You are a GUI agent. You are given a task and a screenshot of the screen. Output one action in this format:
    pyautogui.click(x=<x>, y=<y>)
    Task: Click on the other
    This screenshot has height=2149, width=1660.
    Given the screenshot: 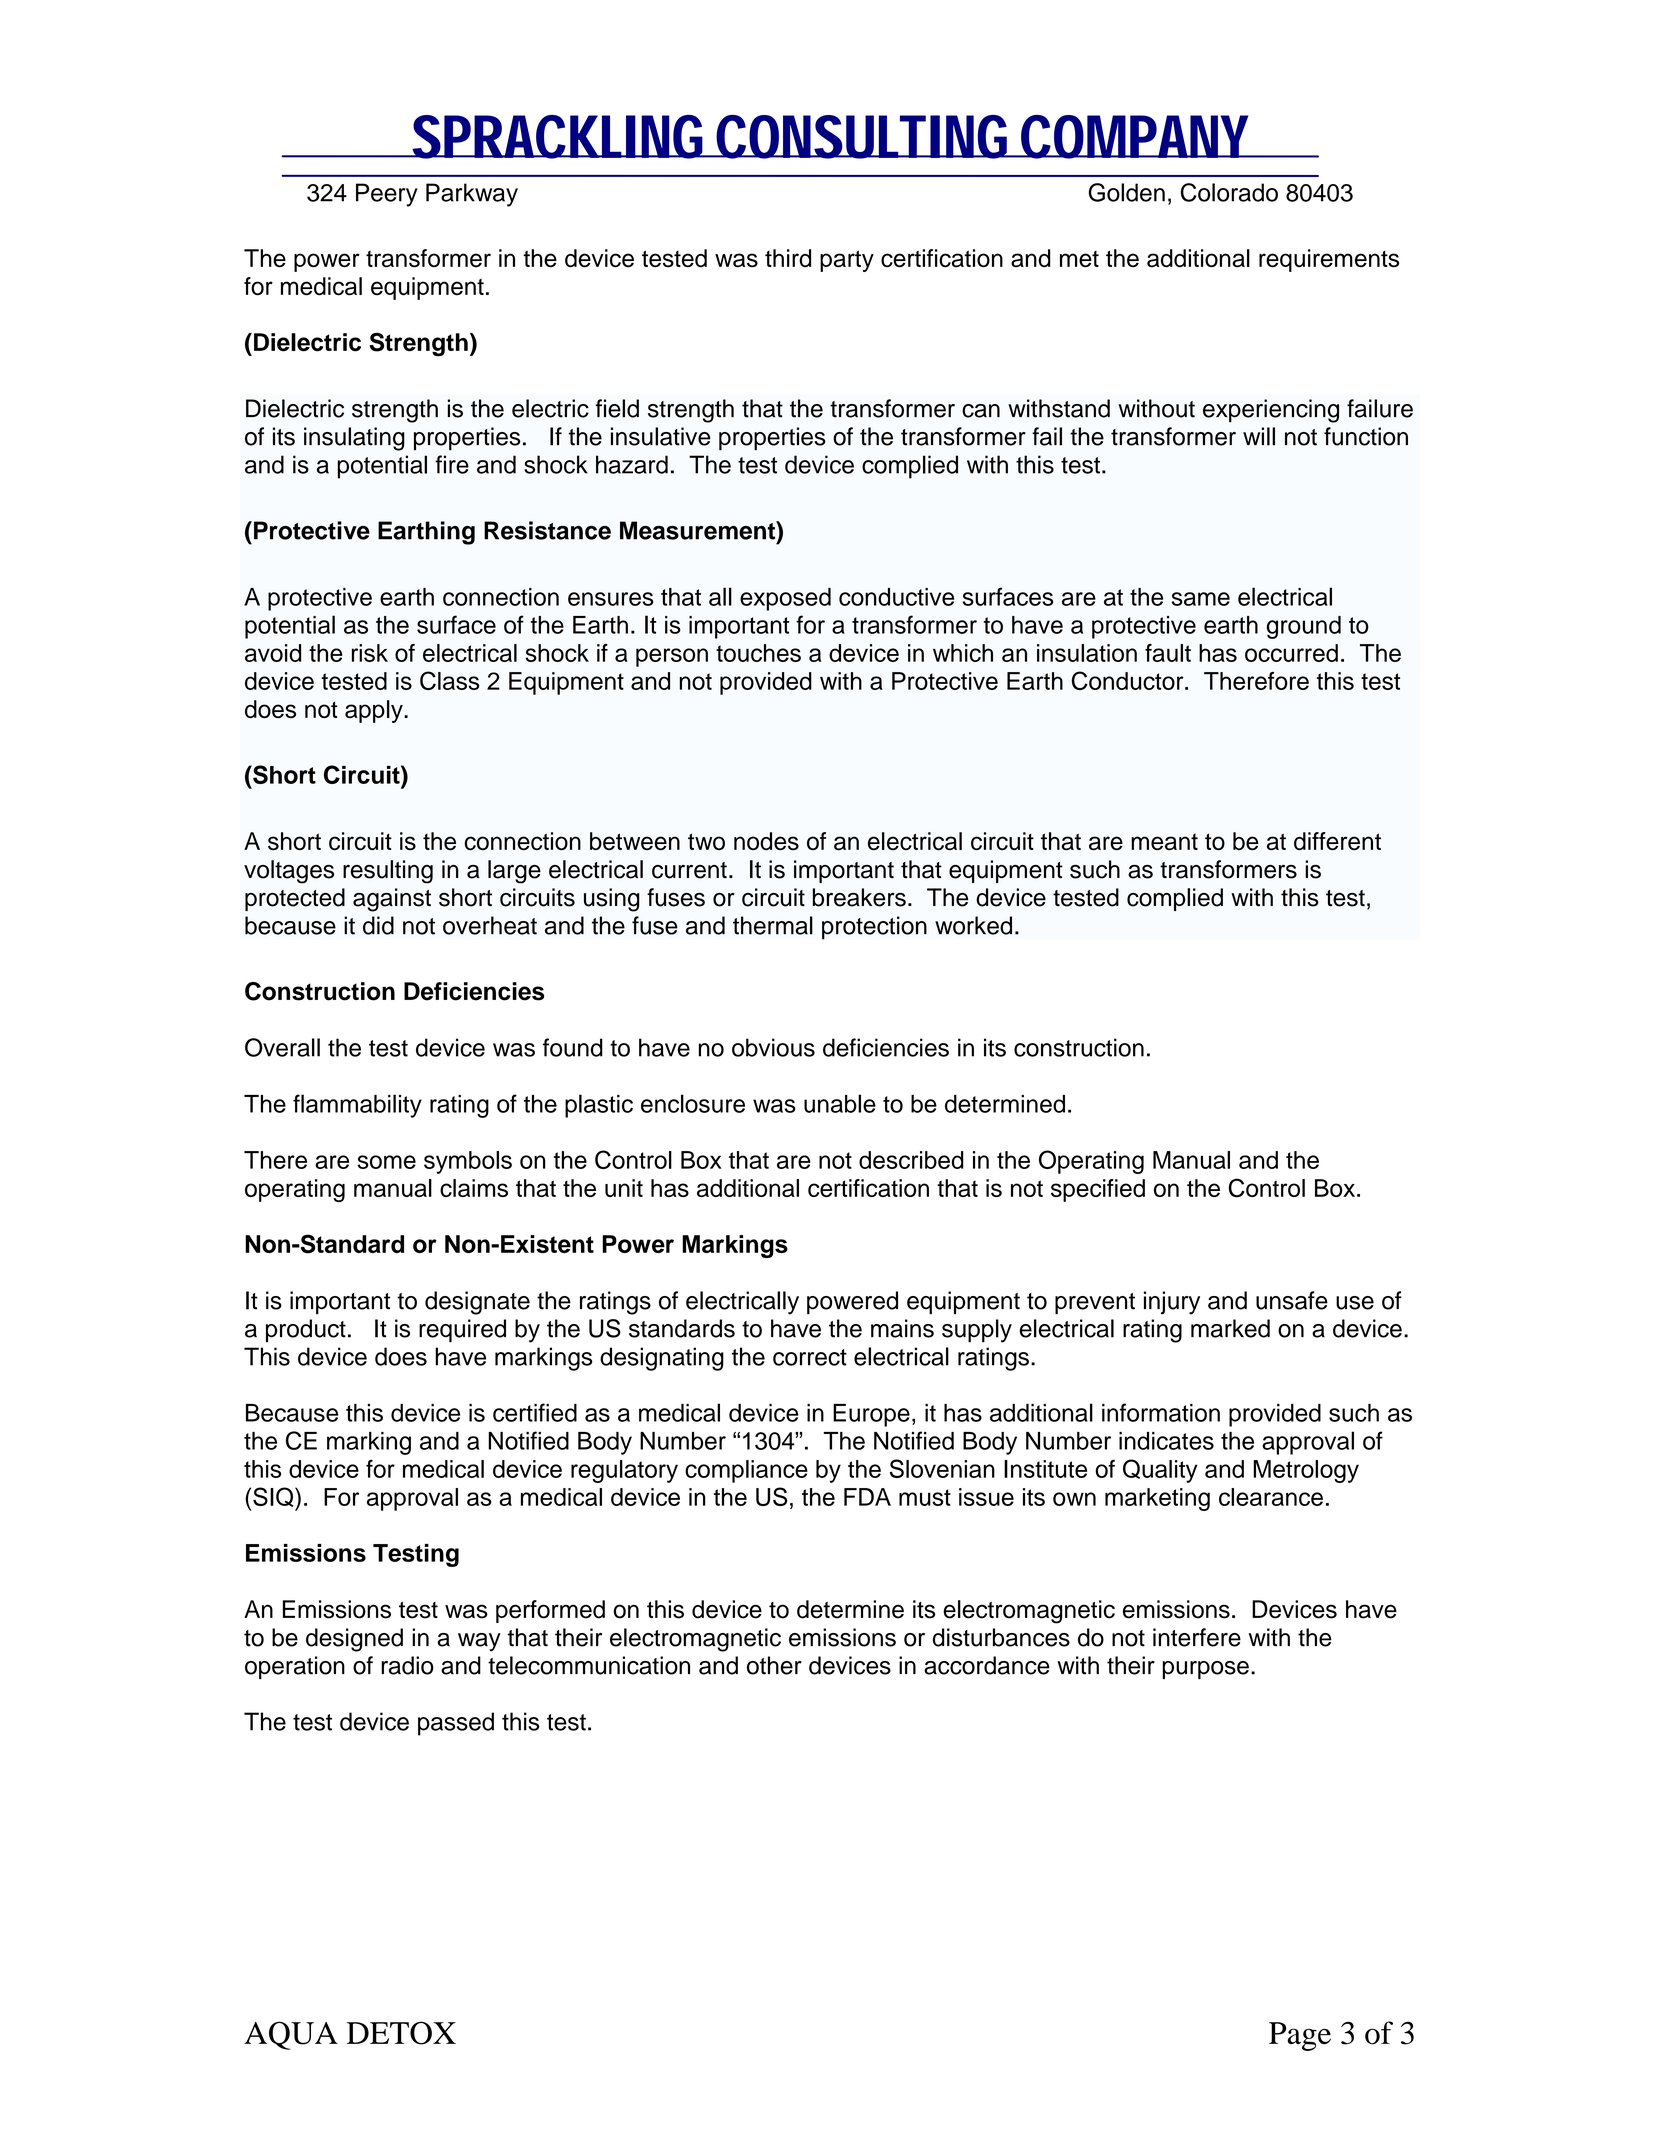 What is the action you would take?
    pyautogui.click(x=774, y=1665)
